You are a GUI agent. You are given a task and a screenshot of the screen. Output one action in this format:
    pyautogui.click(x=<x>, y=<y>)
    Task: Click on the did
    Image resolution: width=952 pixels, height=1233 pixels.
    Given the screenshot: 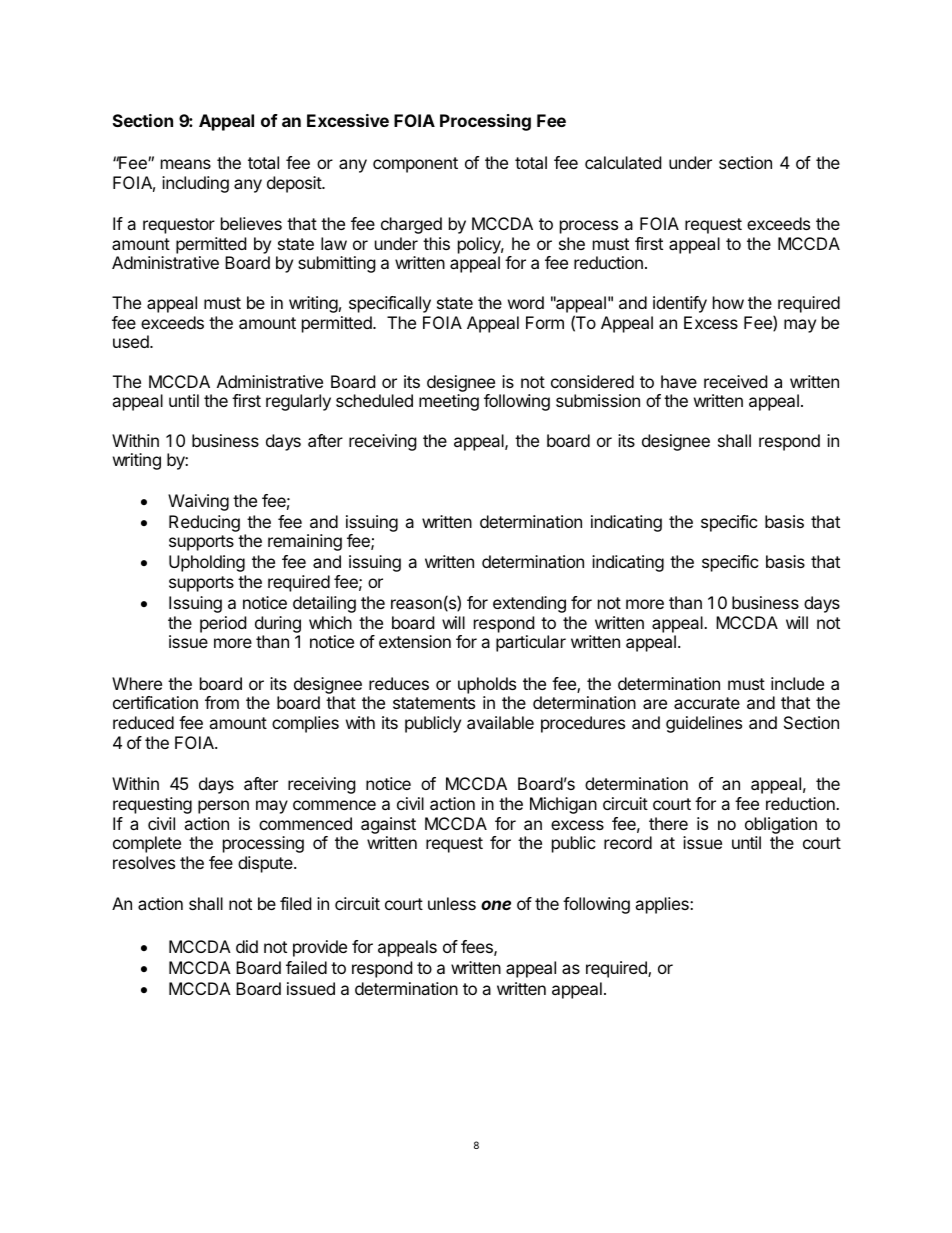 What is the action you would take?
    pyautogui.click(x=247, y=946)
